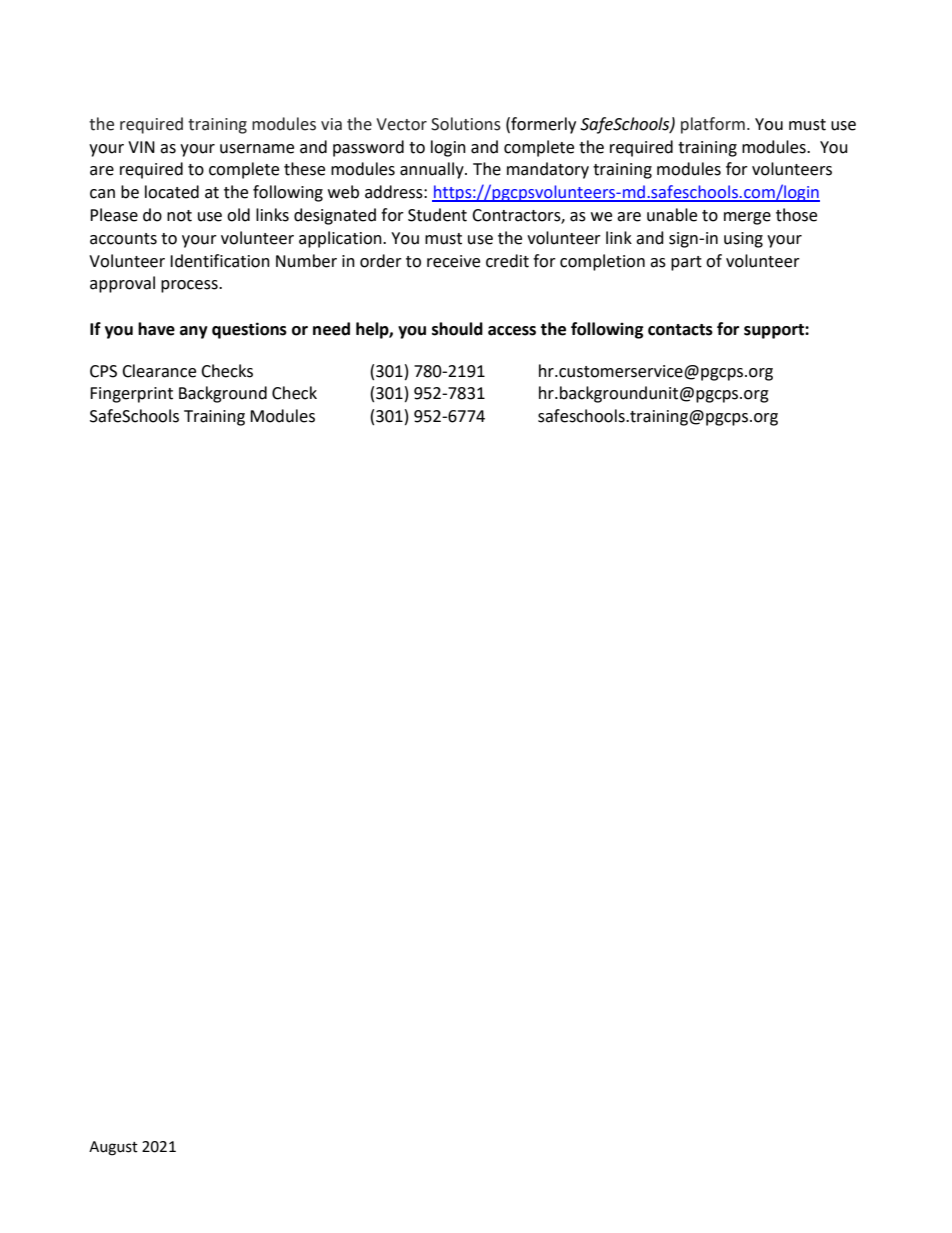 This document has width=952, height=1233. What do you see at coordinates (159, 371) in the document?
I see `Clearance` at bounding box center [159, 371].
